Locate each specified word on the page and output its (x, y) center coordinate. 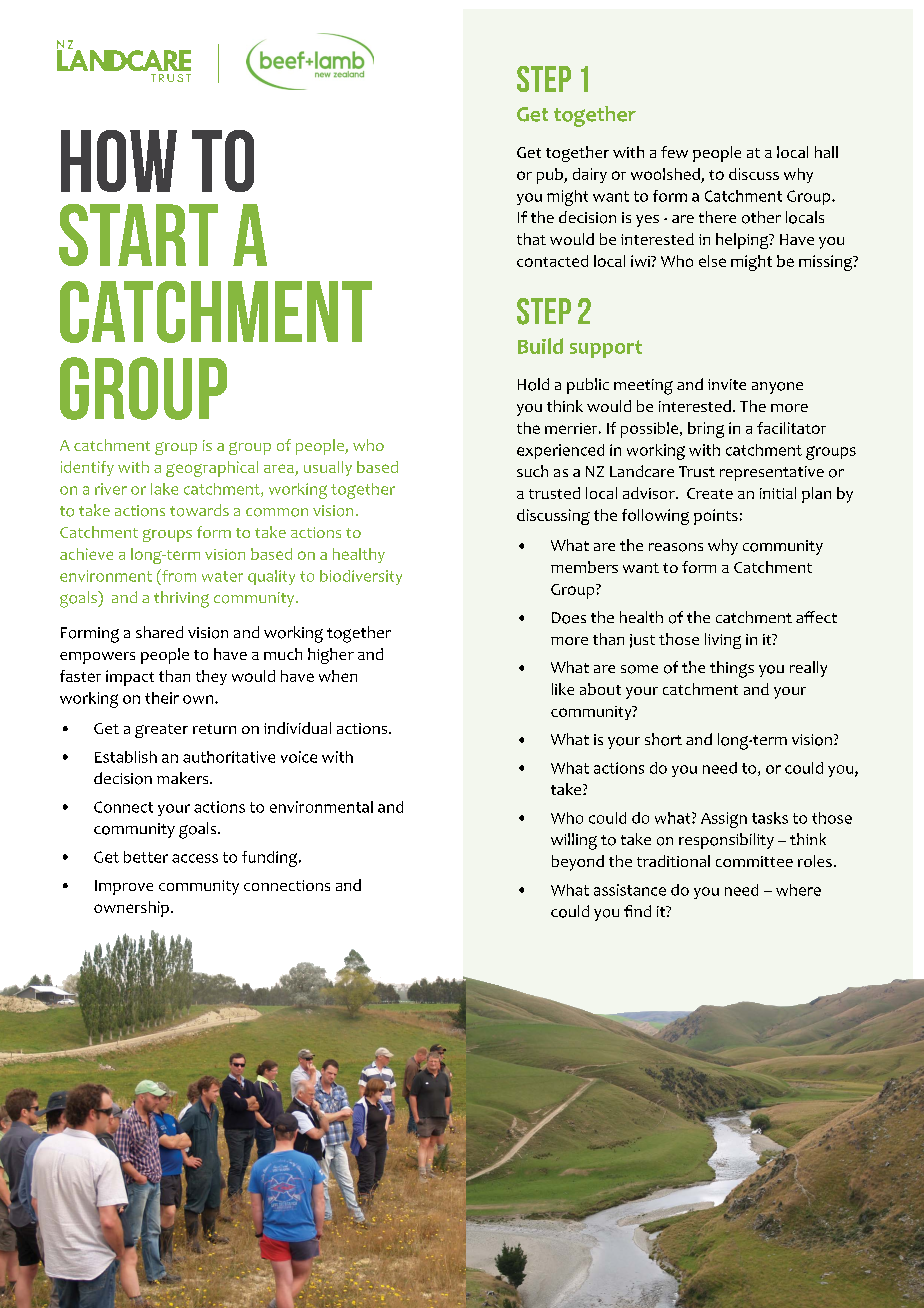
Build (540, 346)
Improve (124, 887)
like (563, 689)
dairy (590, 175)
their (162, 698)
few (674, 152)
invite (727, 384)
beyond (578, 863)
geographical (212, 469)
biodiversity (361, 577)
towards (199, 510)
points (716, 517)
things (732, 669)
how (119, 161)
